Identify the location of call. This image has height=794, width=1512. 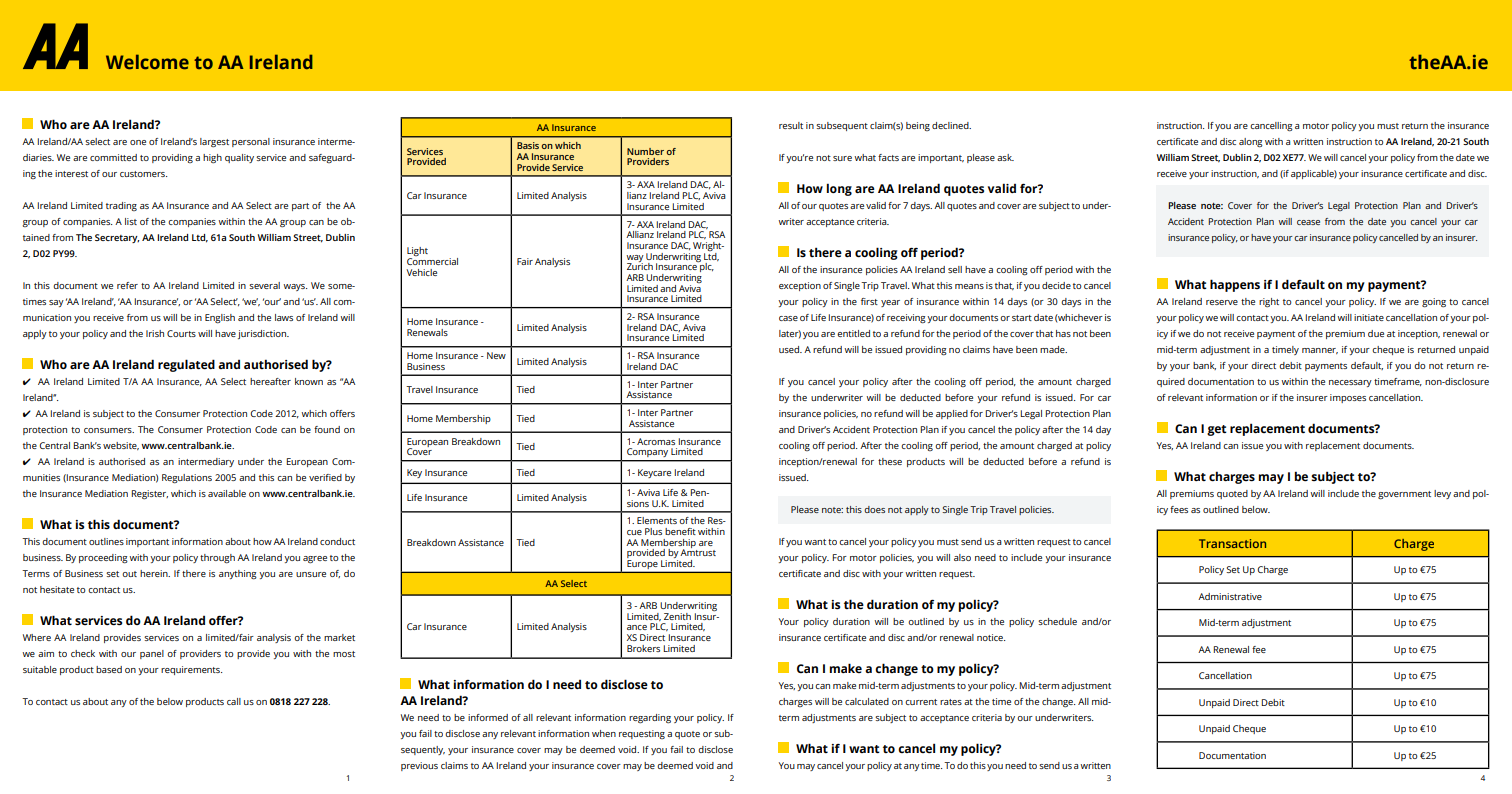
(234, 701).
